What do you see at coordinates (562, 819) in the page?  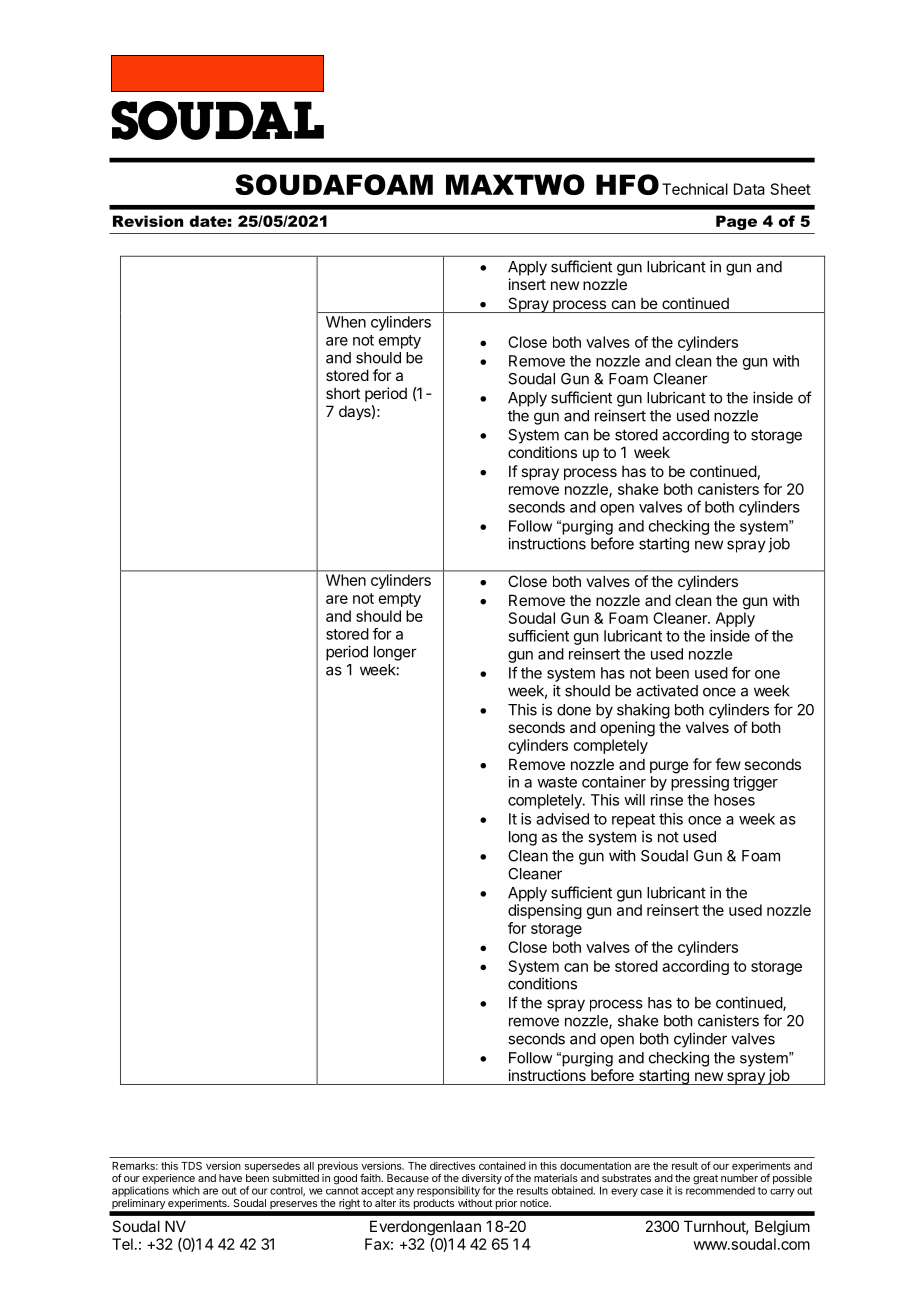 I see `advised` at bounding box center [562, 819].
